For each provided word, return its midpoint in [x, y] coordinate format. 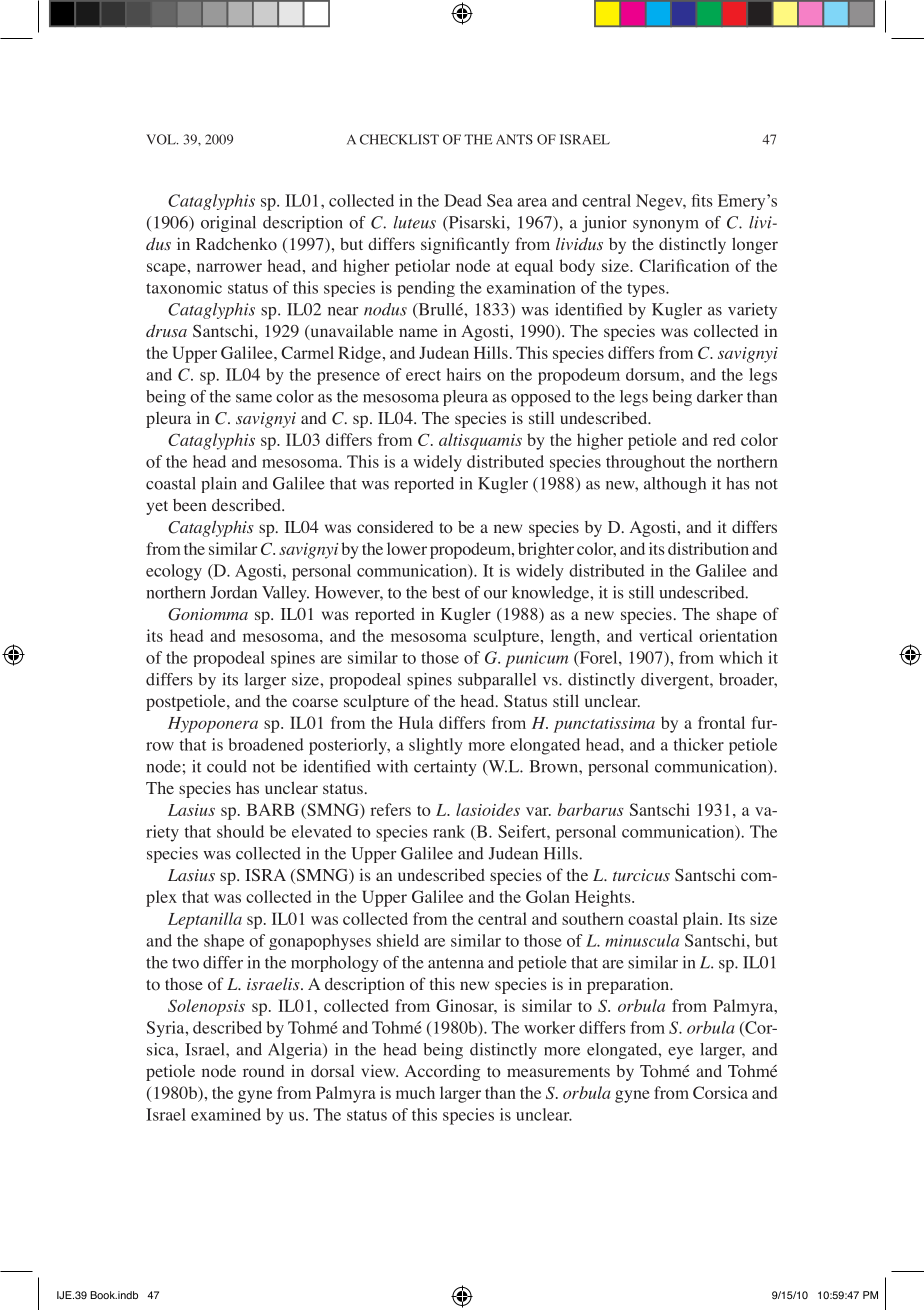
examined [226, 1114]
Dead [463, 200]
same [254, 398]
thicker [698, 744]
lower [407, 548]
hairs [464, 374]
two [185, 963]
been [190, 505]
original [228, 224]
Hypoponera [213, 725]
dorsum [654, 374]
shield [398, 940]
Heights [604, 898]
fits [702, 200]
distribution [708, 548]
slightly [436, 746]
